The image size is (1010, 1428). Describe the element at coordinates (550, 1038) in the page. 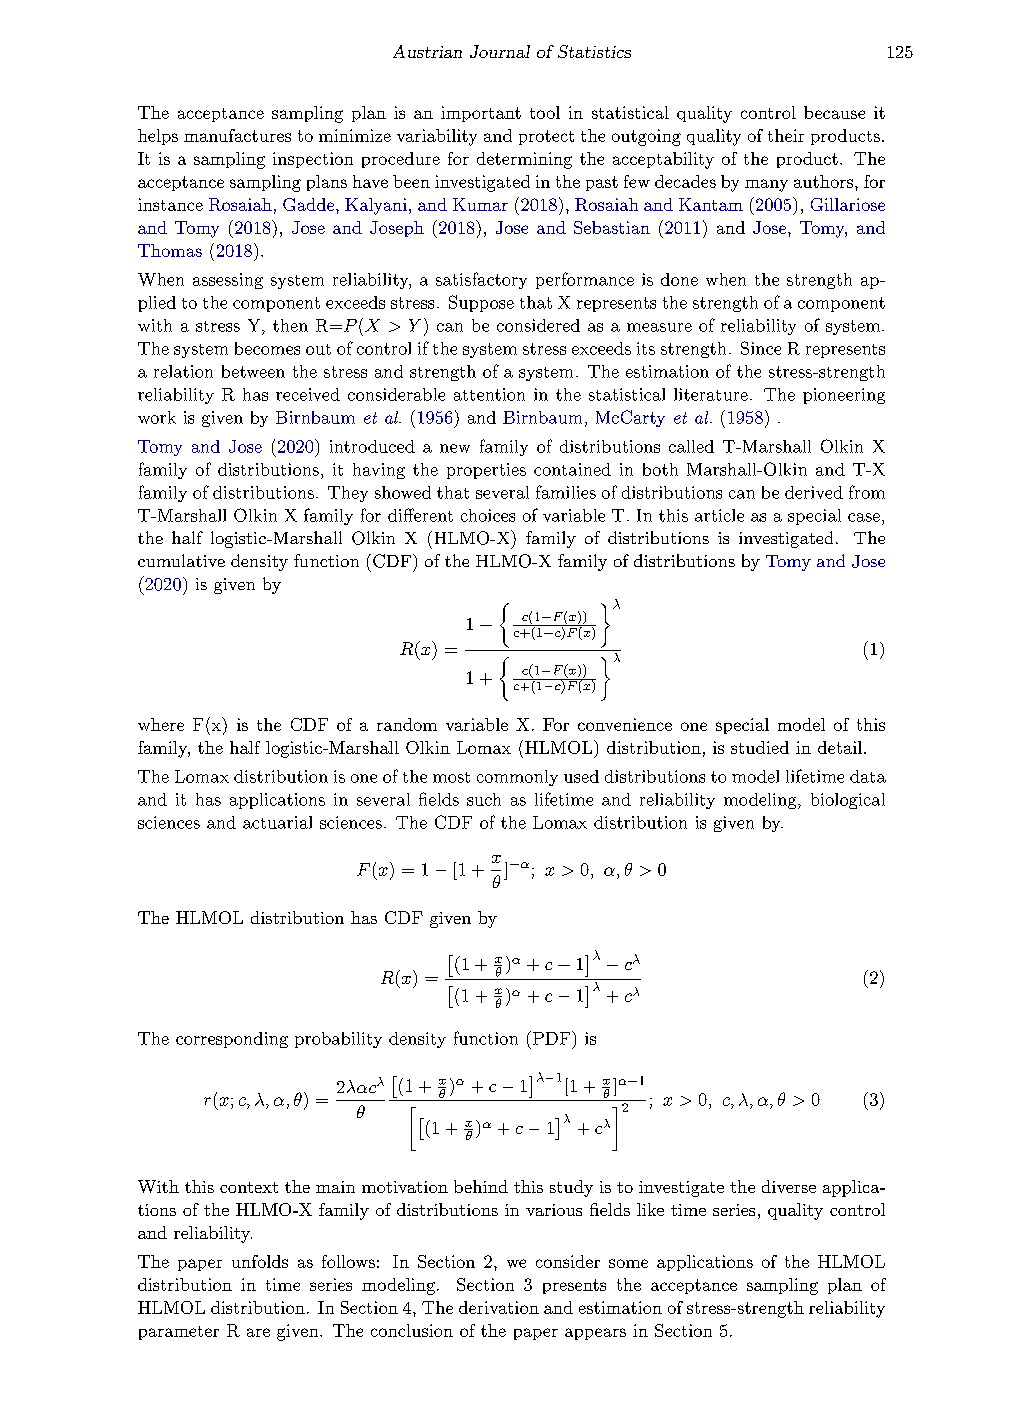

I see `PDF` at that location.
